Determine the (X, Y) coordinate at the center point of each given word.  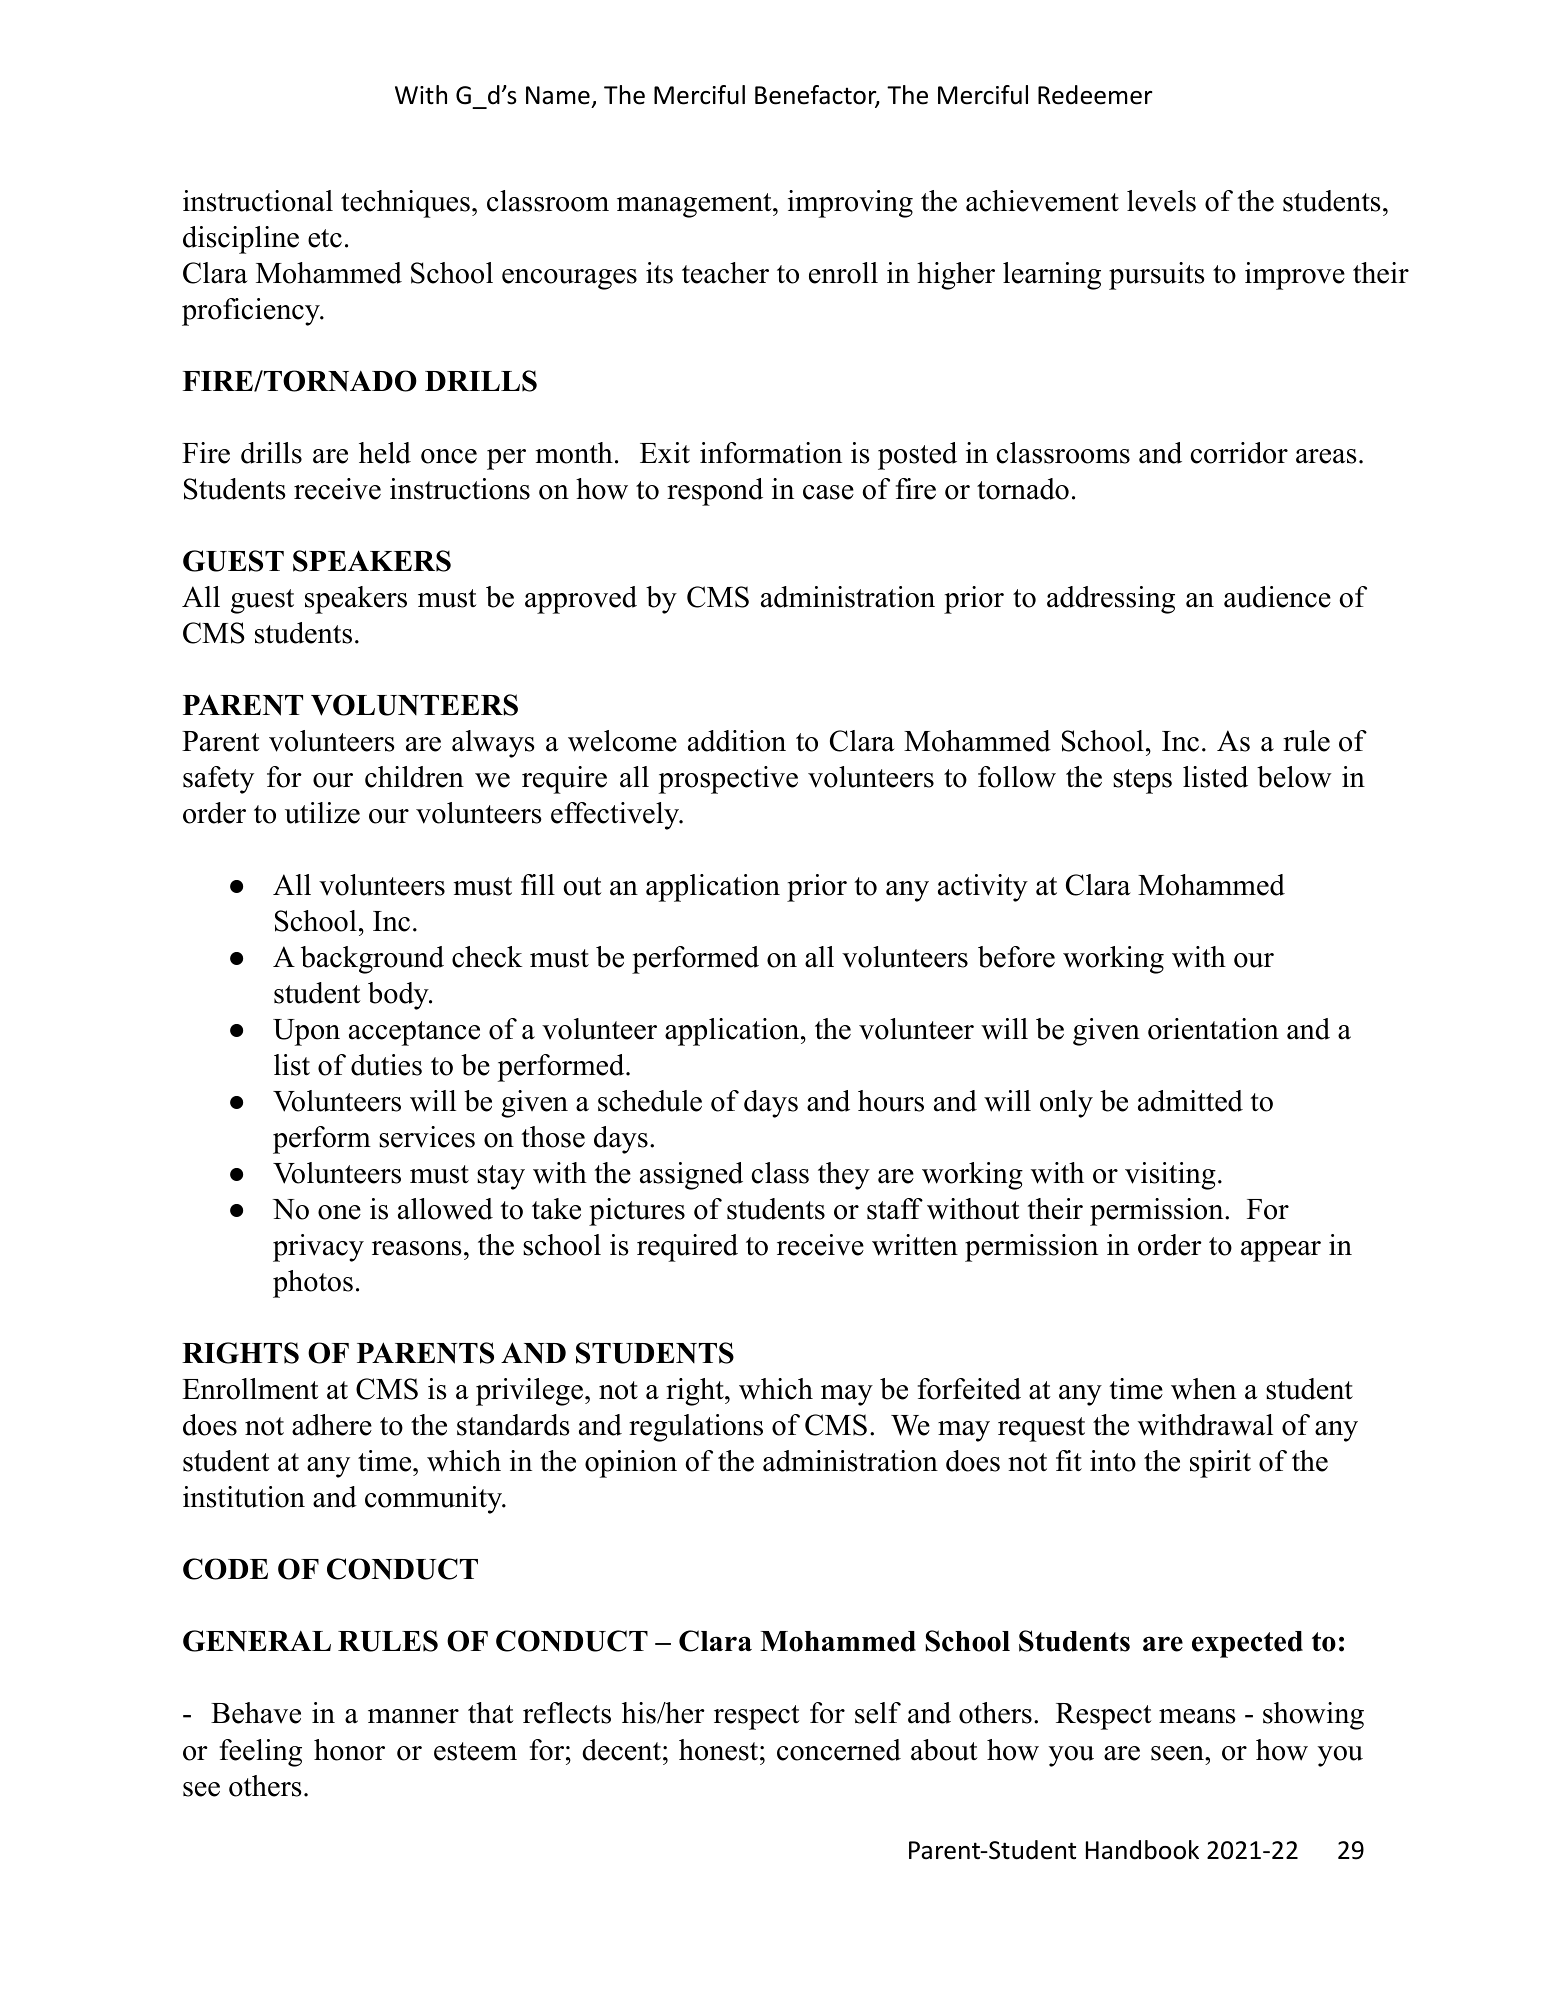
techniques (405, 204)
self (878, 1713)
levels (1161, 201)
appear (1281, 1251)
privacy (318, 1248)
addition (737, 741)
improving (850, 204)
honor (349, 1750)
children (414, 777)
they (844, 1176)
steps (1142, 781)
